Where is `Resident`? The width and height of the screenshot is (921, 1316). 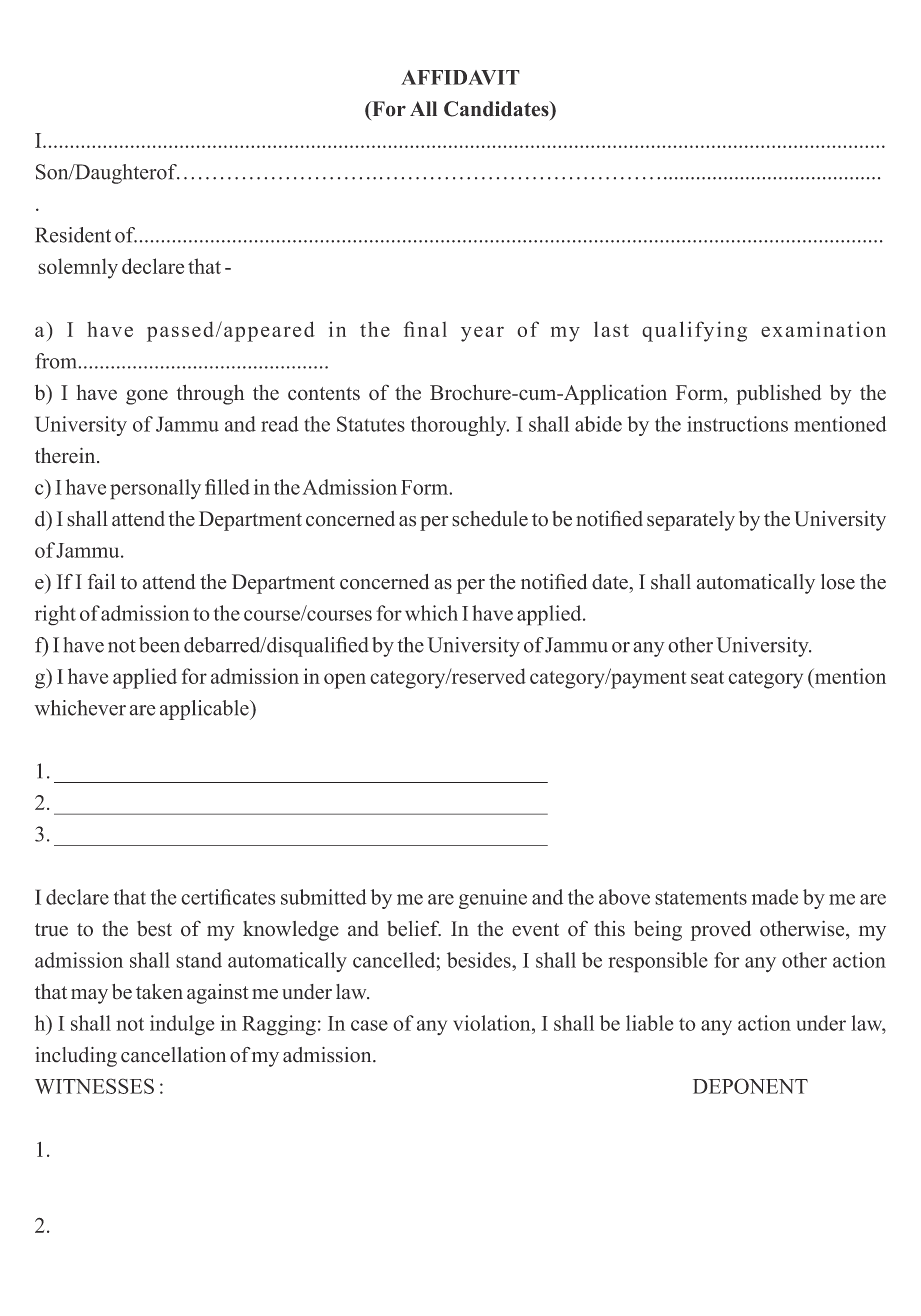
Resident is located at coordinates (73, 235).
